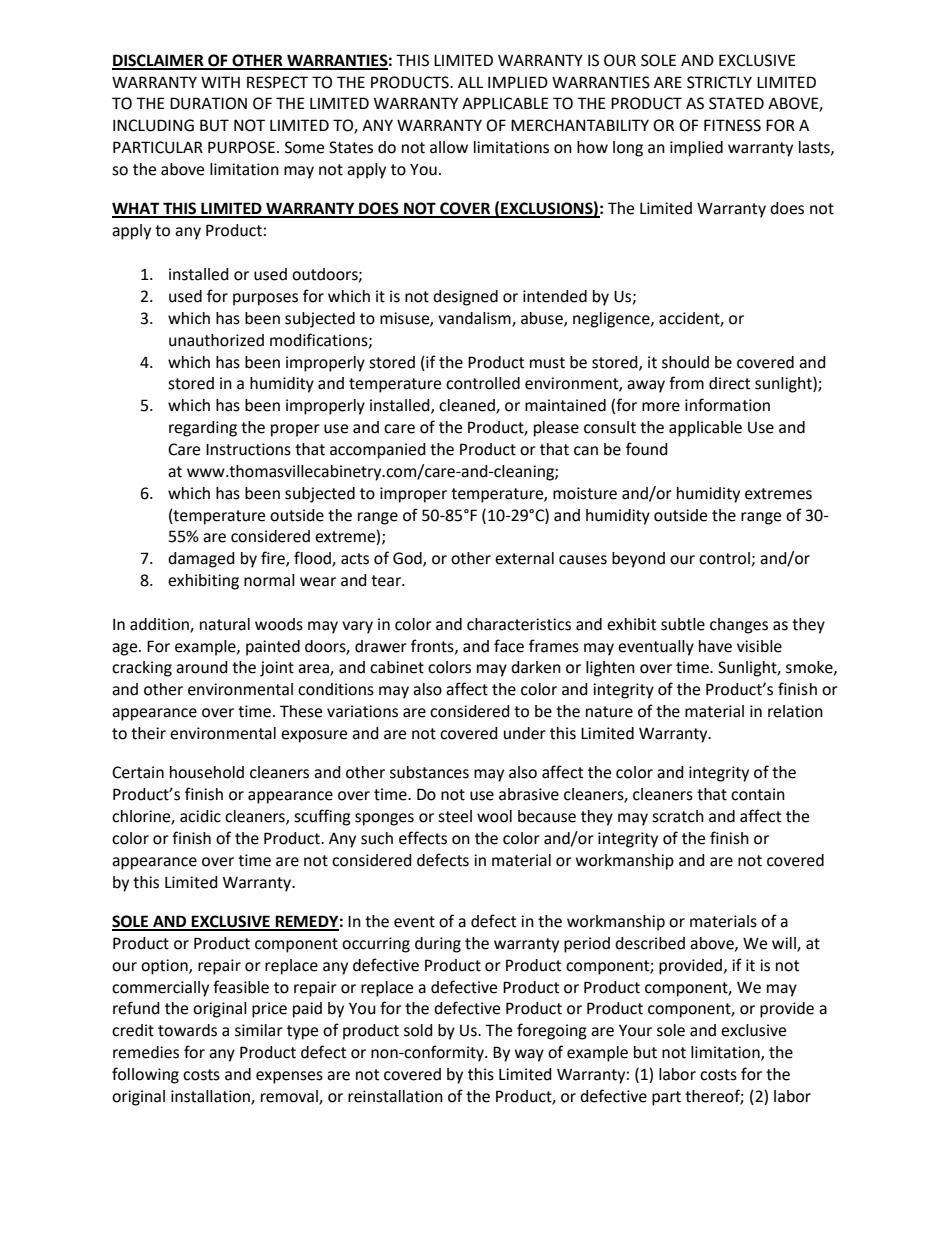 The image size is (952, 1233). What do you see at coordinates (719, 82) in the page?
I see `STRICTLY` at bounding box center [719, 82].
